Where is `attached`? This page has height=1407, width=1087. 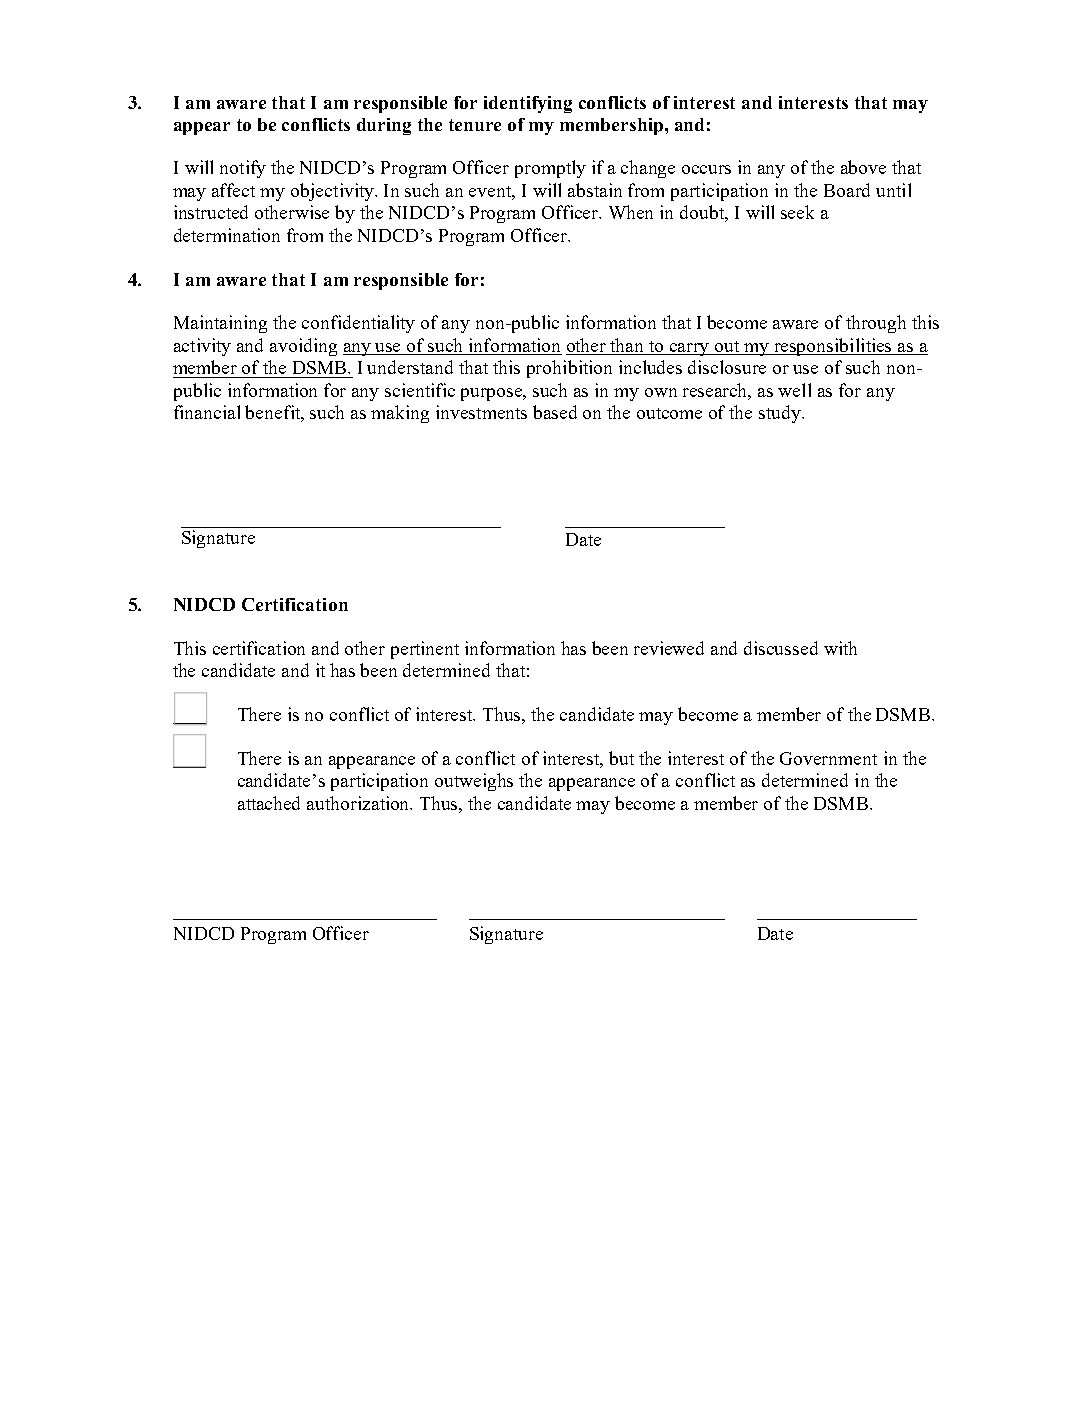
attached is located at coordinates (269, 803).
